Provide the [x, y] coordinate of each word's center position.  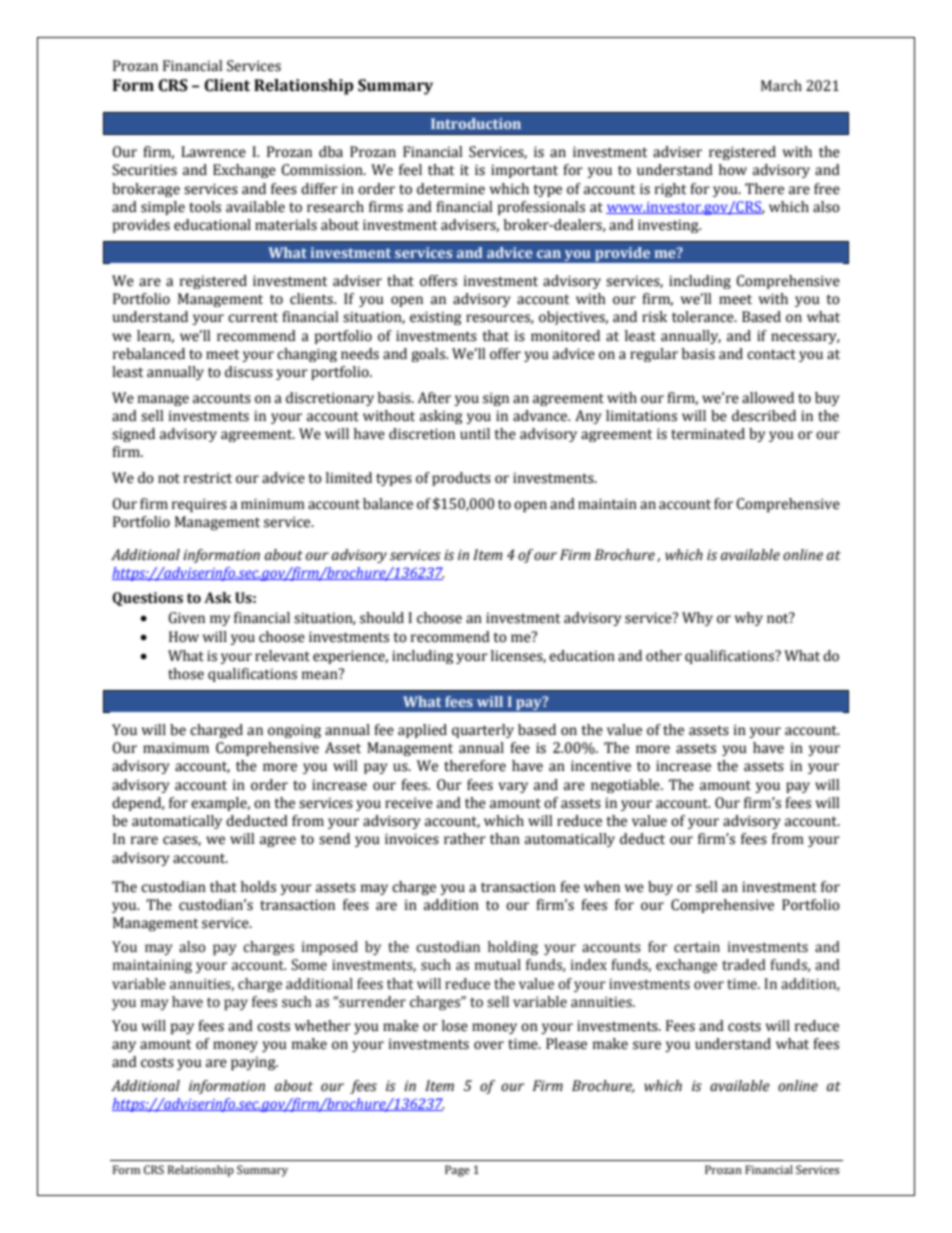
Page [457, 1171]
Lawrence [213, 152]
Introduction [476, 123]
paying [254, 1063]
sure [647, 1045]
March [781, 86]
